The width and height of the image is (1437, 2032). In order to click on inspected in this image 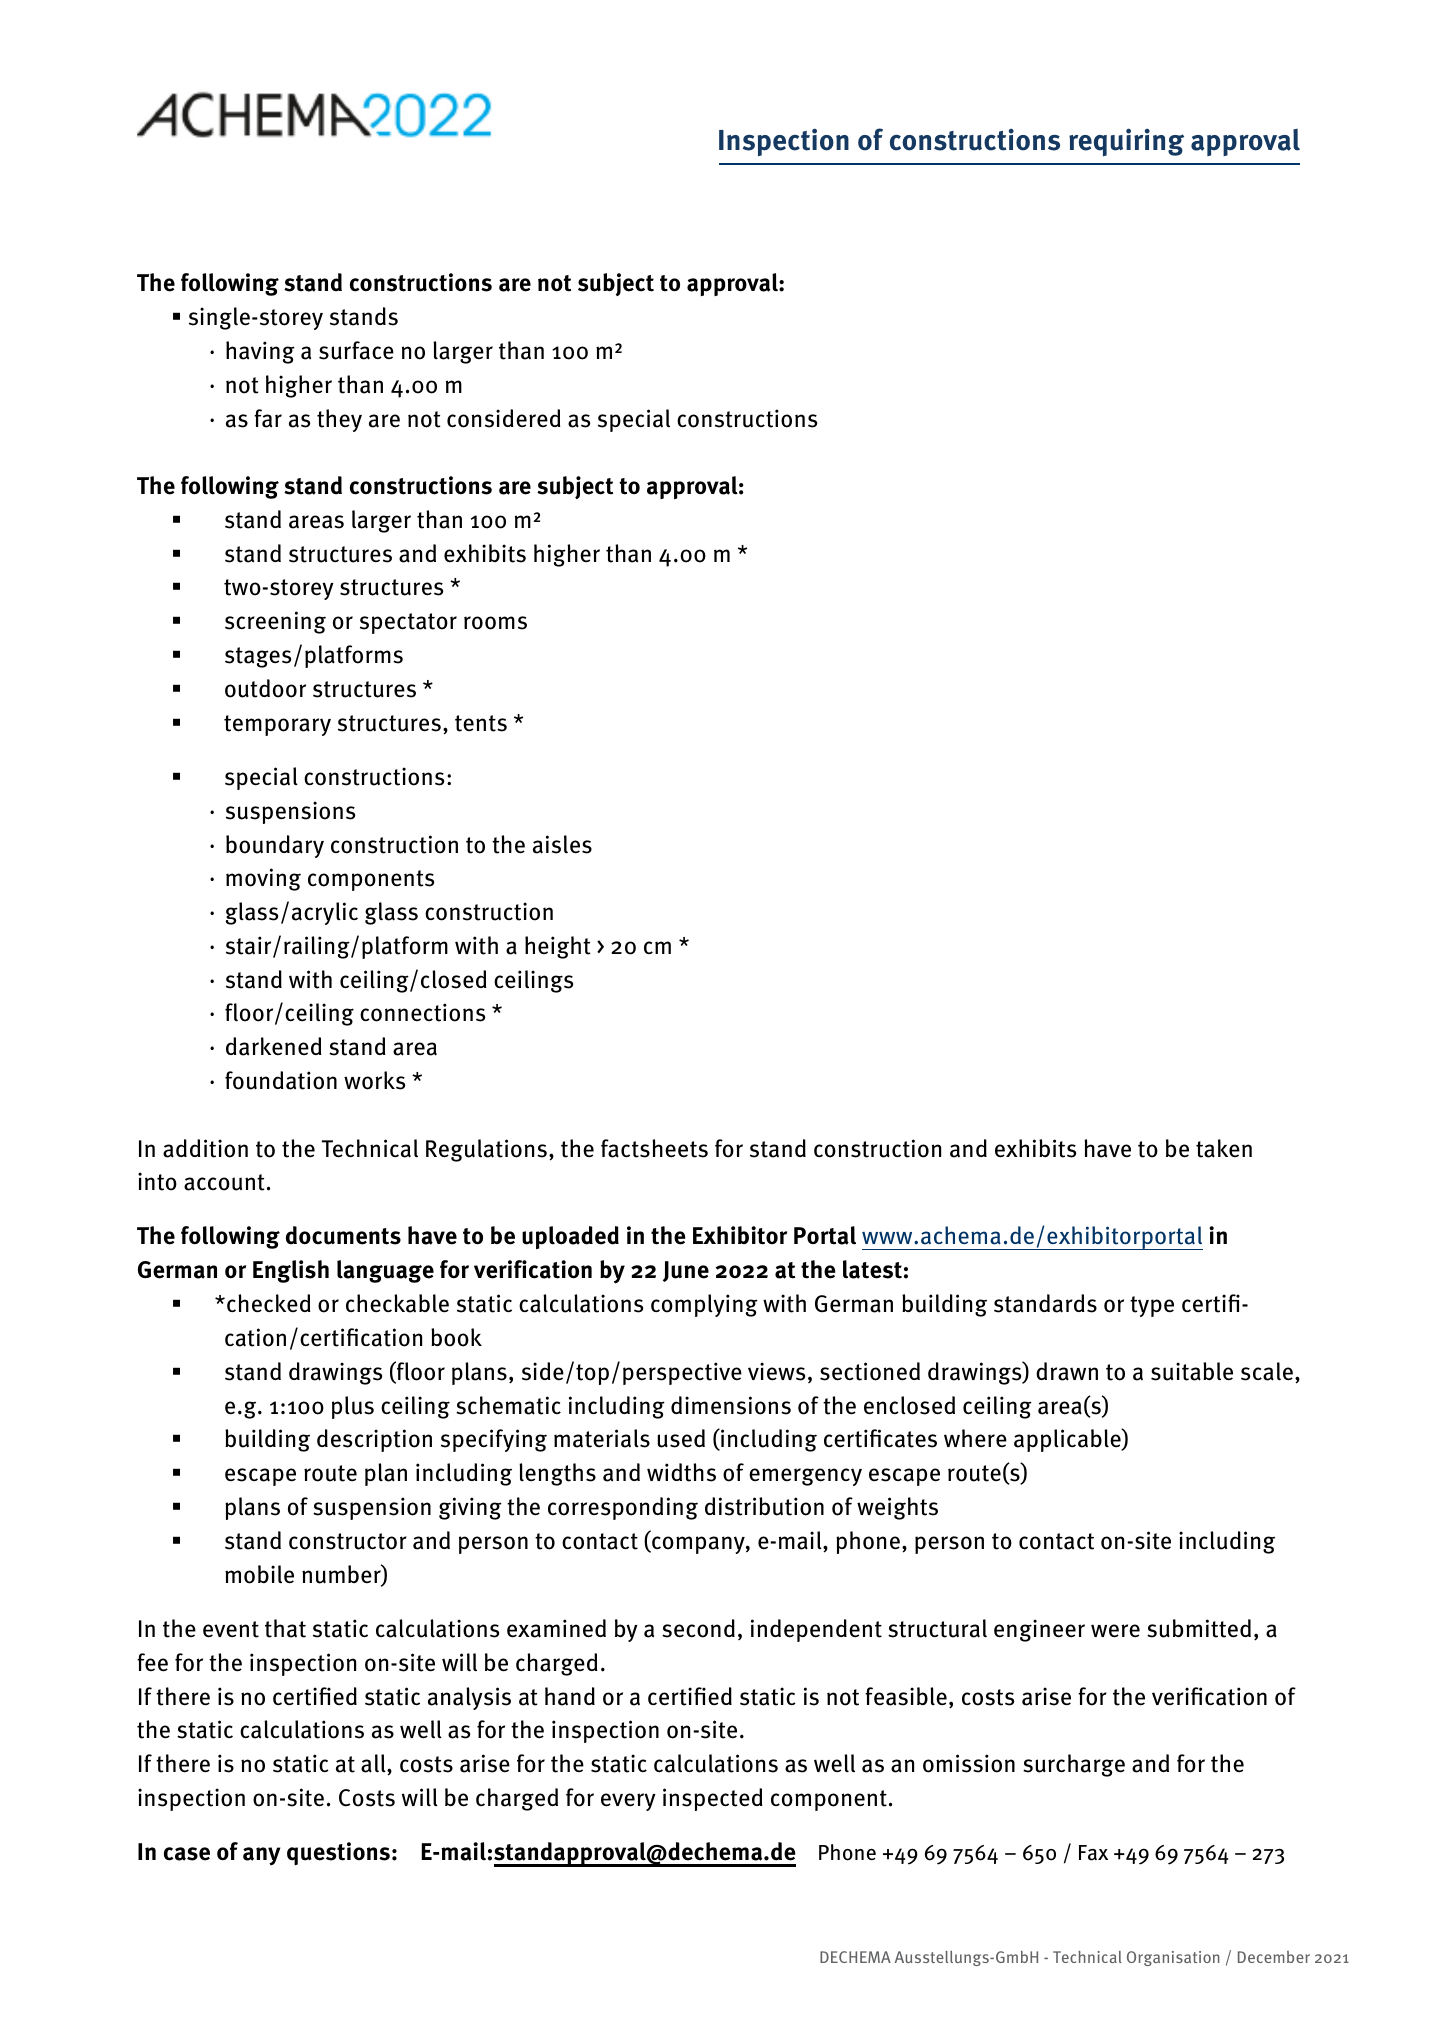, I will do `click(713, 1799)`.
